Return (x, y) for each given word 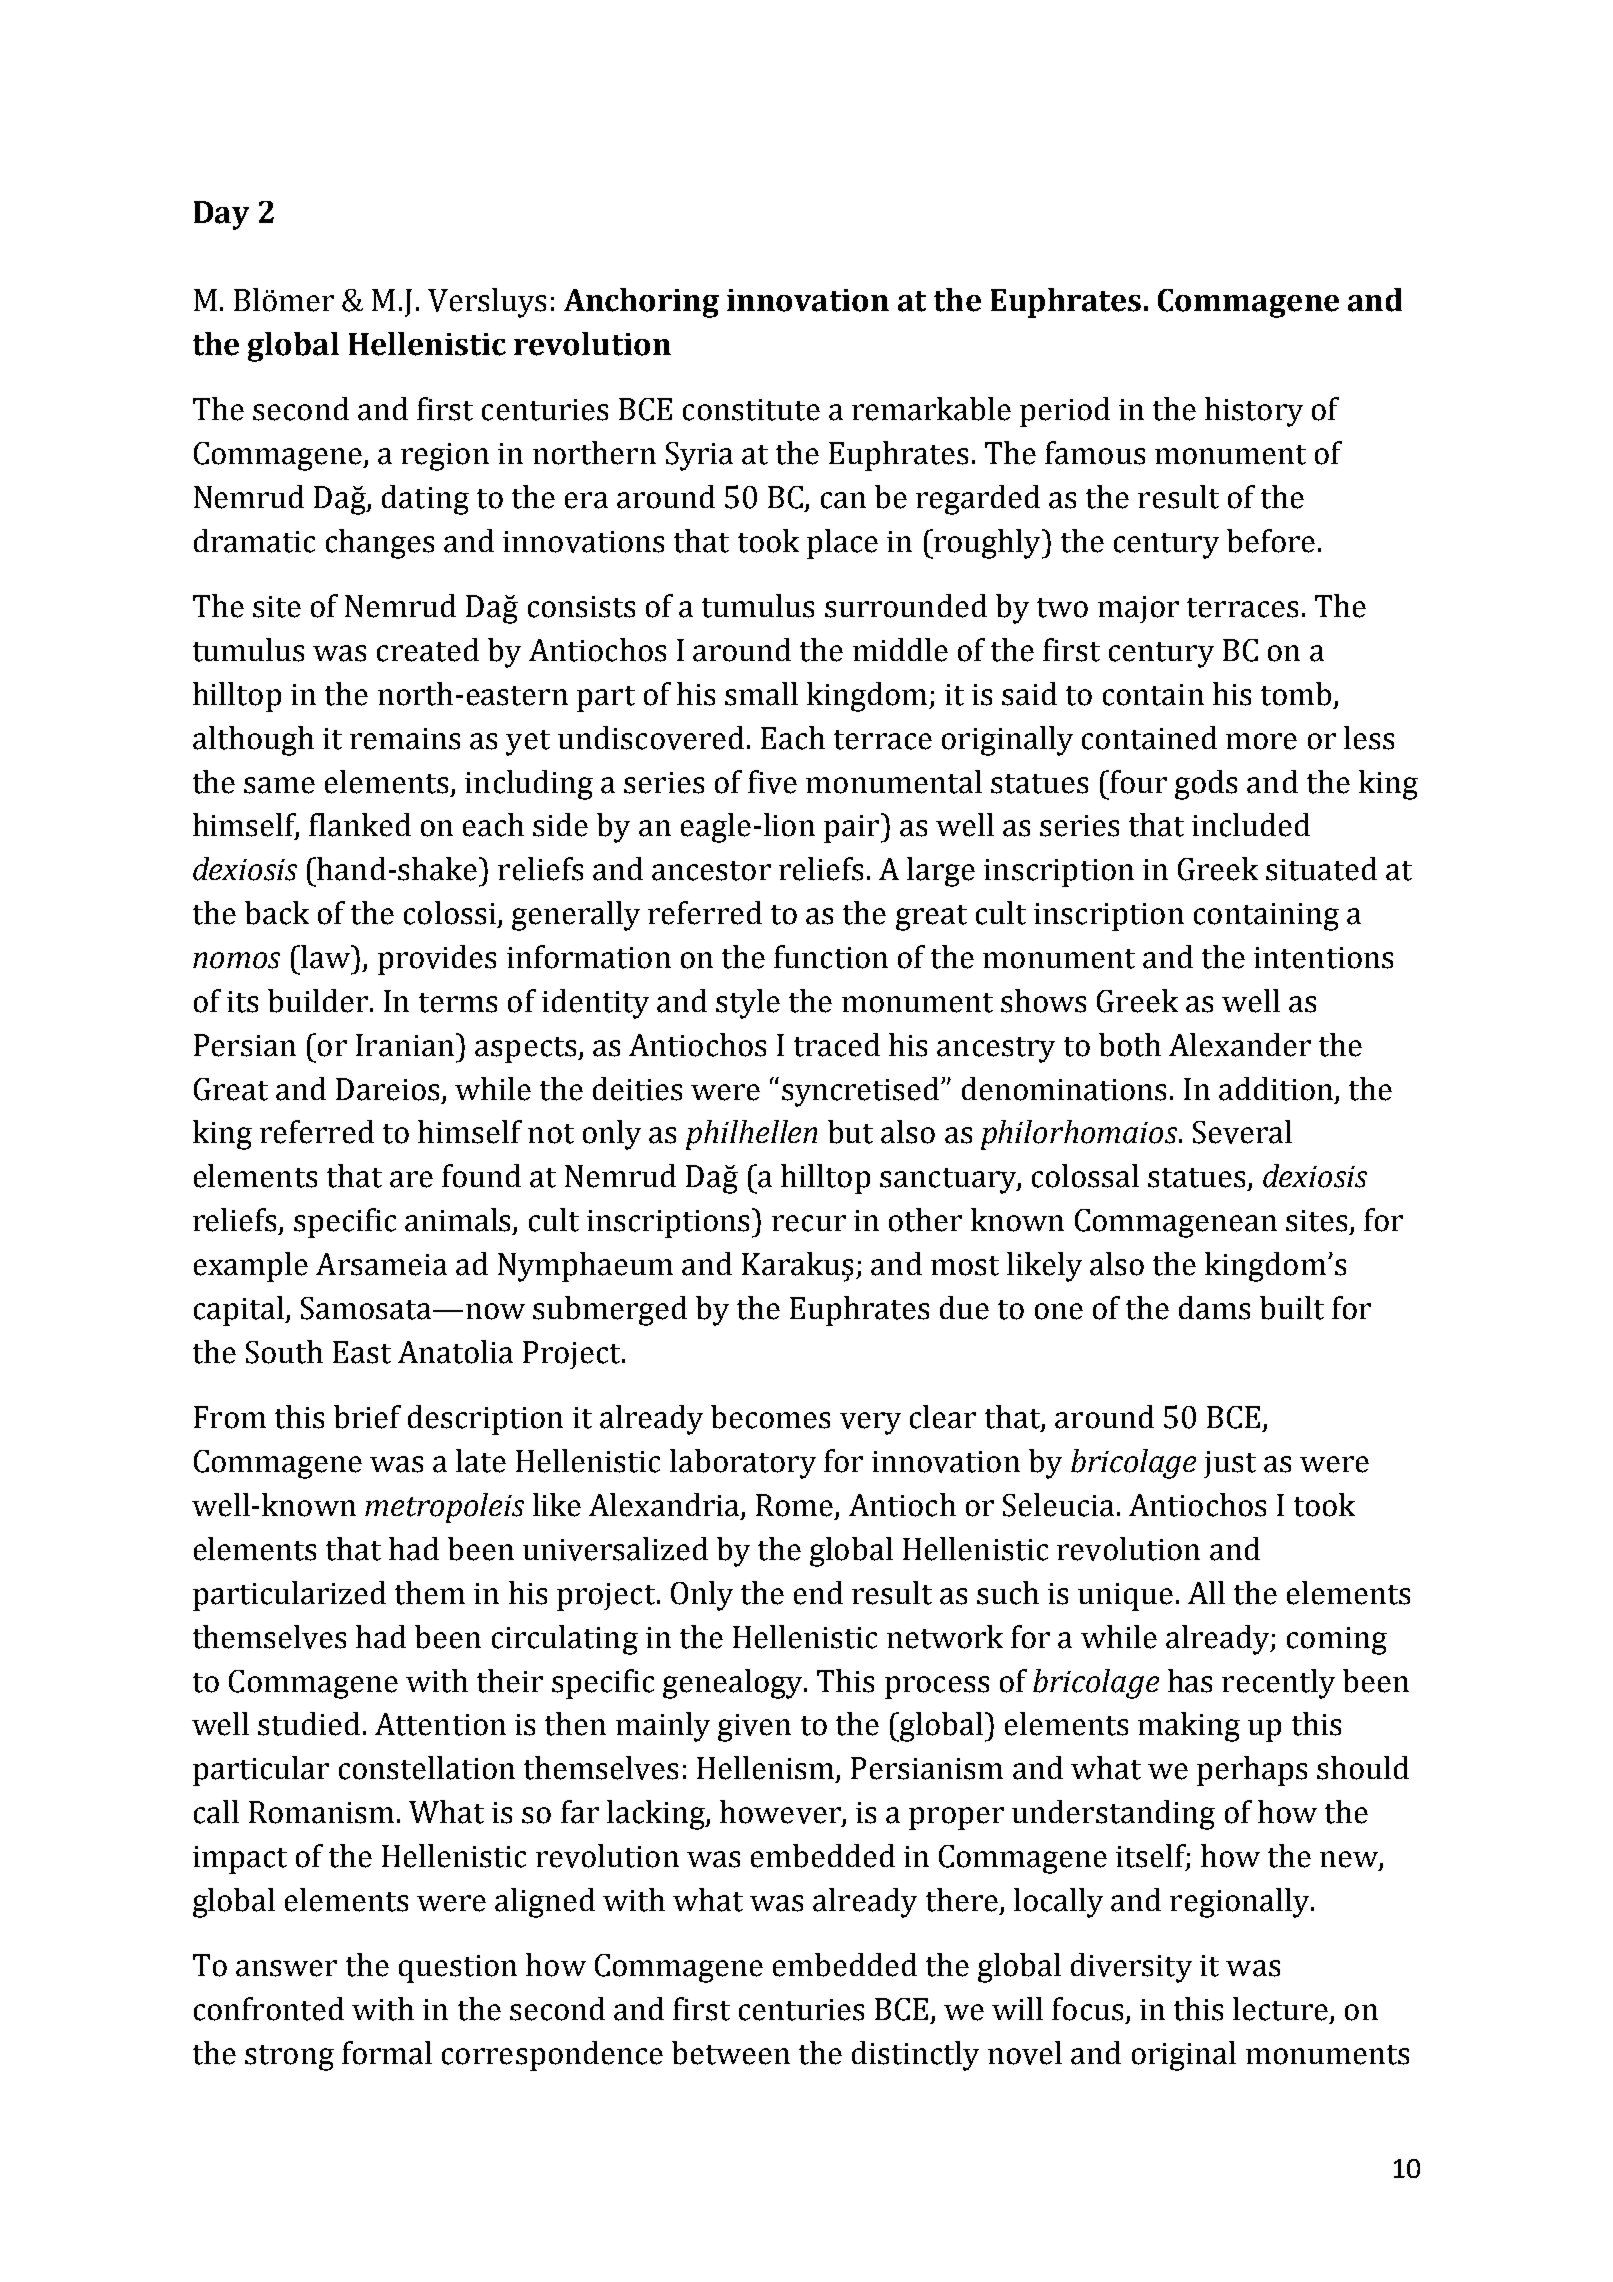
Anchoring (641, 303)
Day (221, 215)
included (1251, 825)
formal (387, 2053)
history (1254, 412)
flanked (360, 825)
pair (853, 828)
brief (367, 1417)
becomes (770, 1417)
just (1230, 1464)
